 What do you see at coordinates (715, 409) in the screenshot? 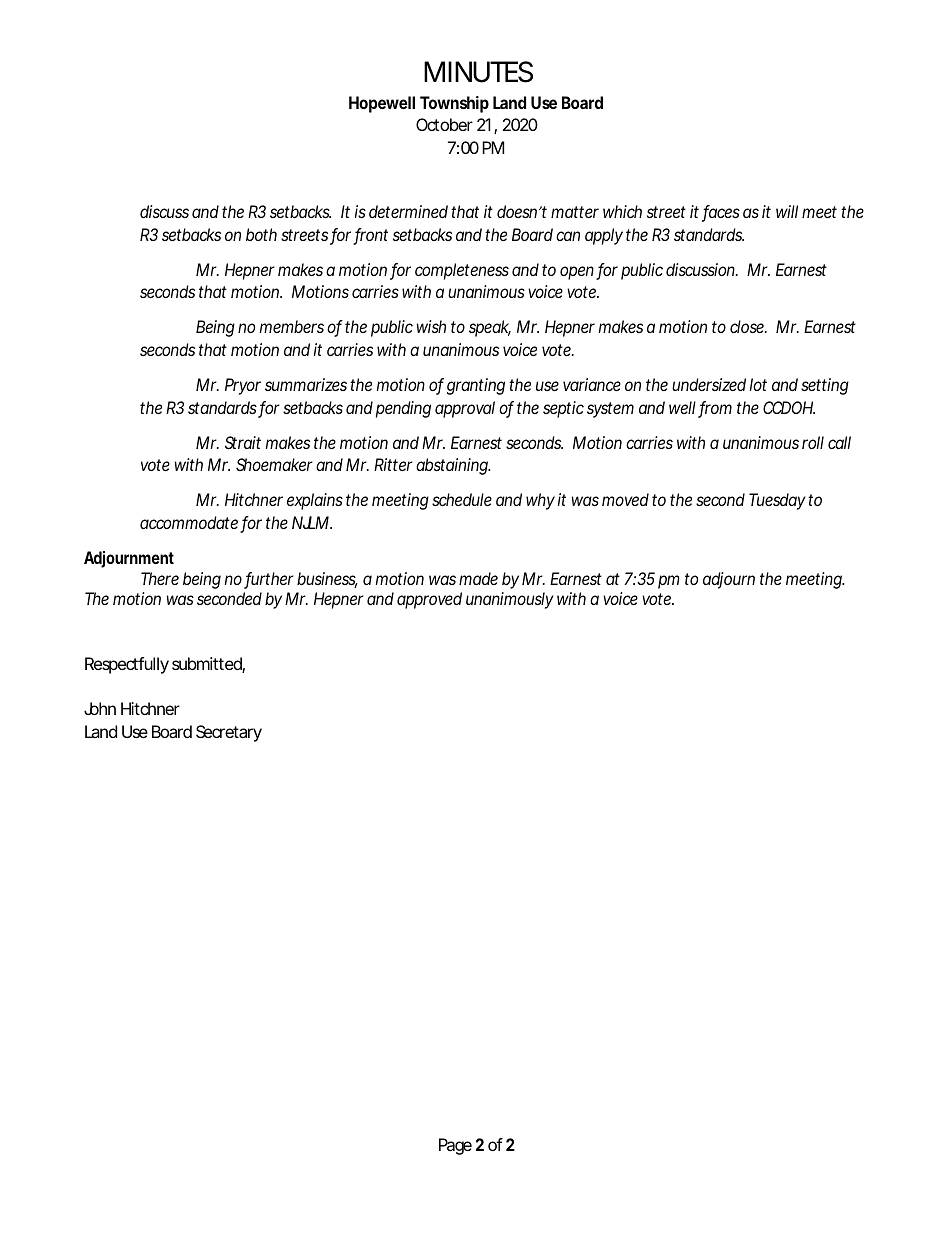
I see `from` at bounding box center [715, 409].
